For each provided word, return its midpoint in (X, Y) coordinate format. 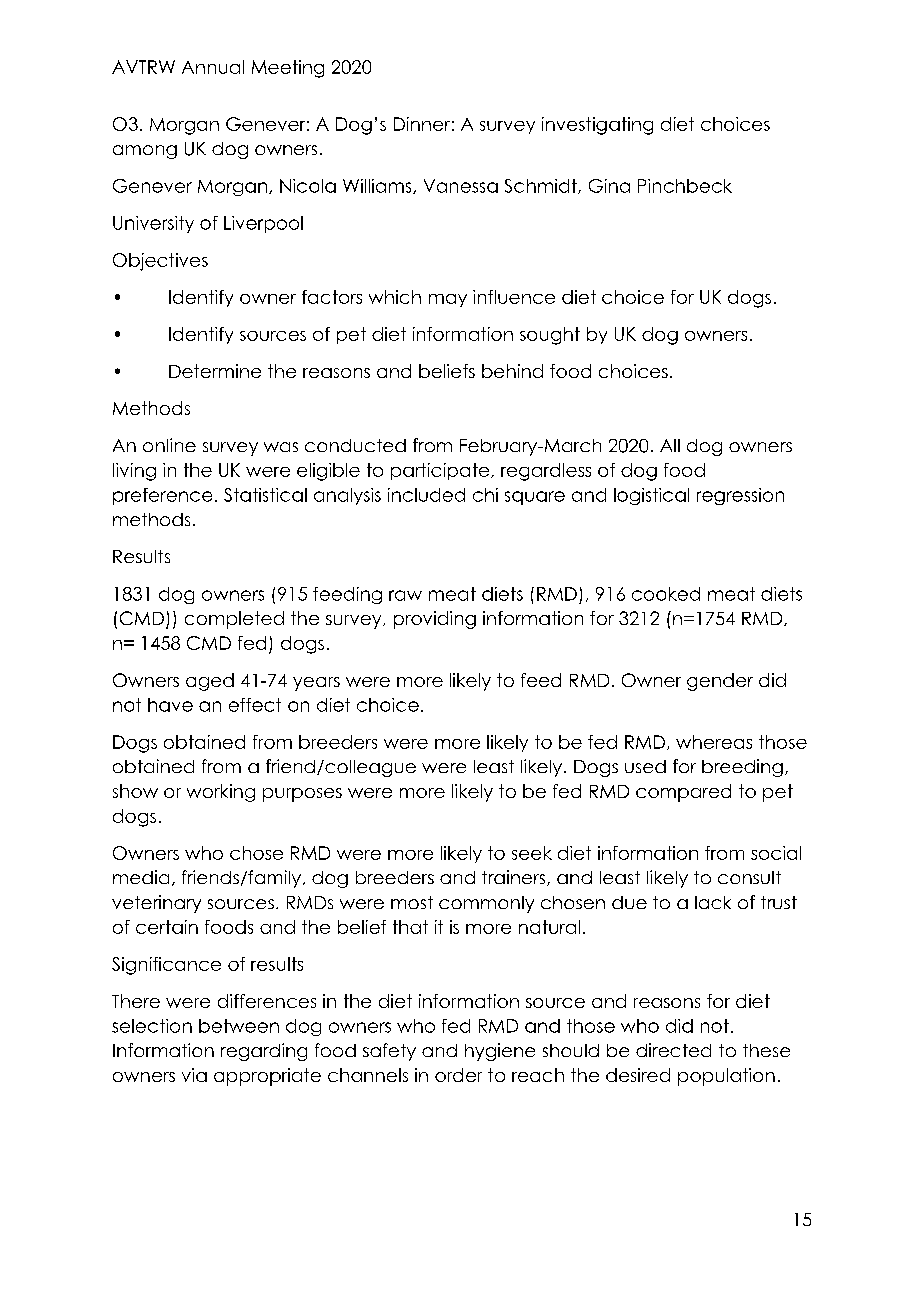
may (448, 300)
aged (210, 682)
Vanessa (461, 186)
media (141, 877)
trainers (515, 878)
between (239, 1026)
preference (162, 496)
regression (740, 496)
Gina (609, 186)
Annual (213, 67)
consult (749, 877)
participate (441, 471)
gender (720, 682)
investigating (597, 126)
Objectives (160, 262)
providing (435, 620)
